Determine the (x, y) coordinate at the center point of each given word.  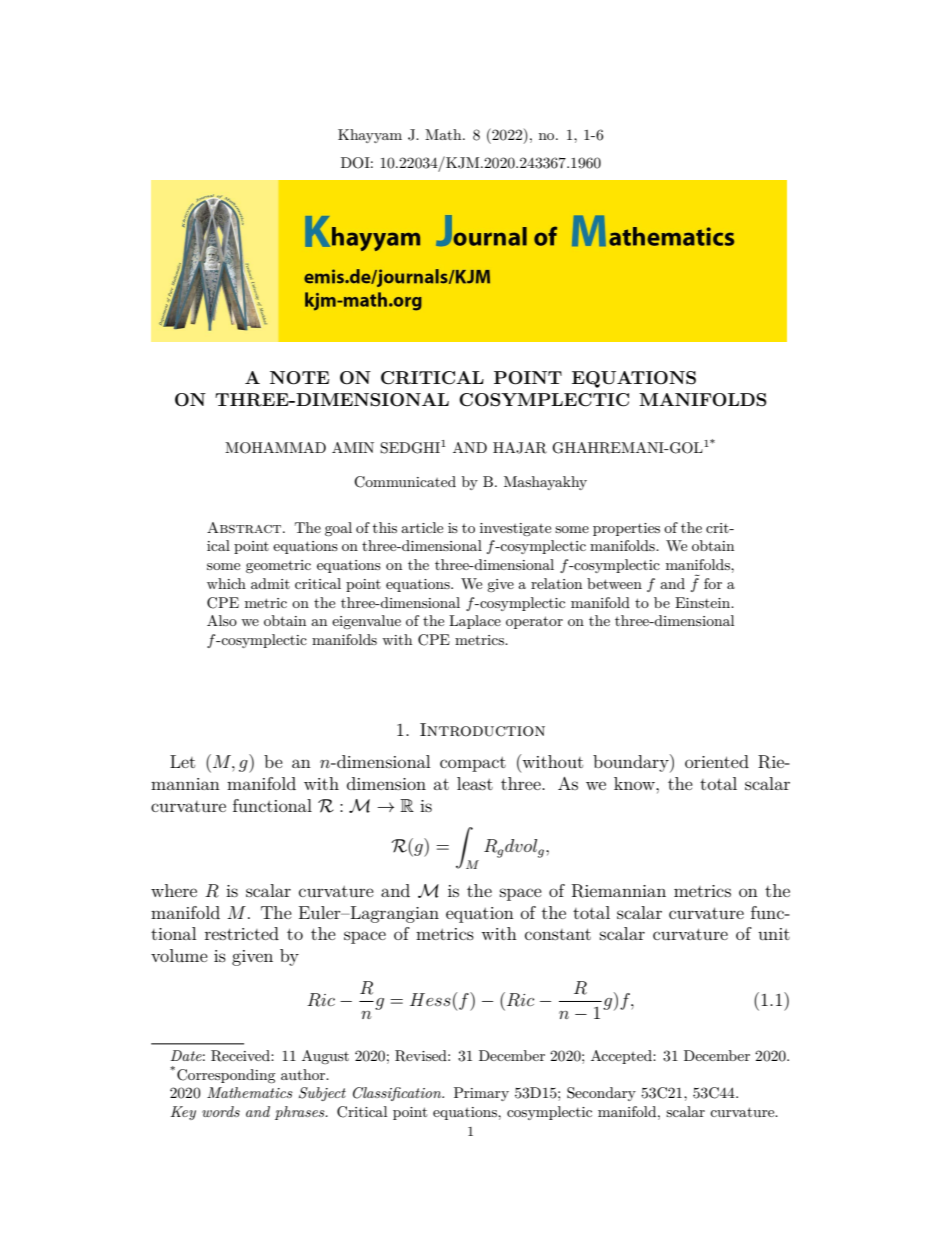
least (475, 783)
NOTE (299, 378)
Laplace (475, 622)
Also (222, 620)
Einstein (704, 602)
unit (774, 934)
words (221, 1111)
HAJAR (520, 448)
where (174, 890)
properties (626, 529)
